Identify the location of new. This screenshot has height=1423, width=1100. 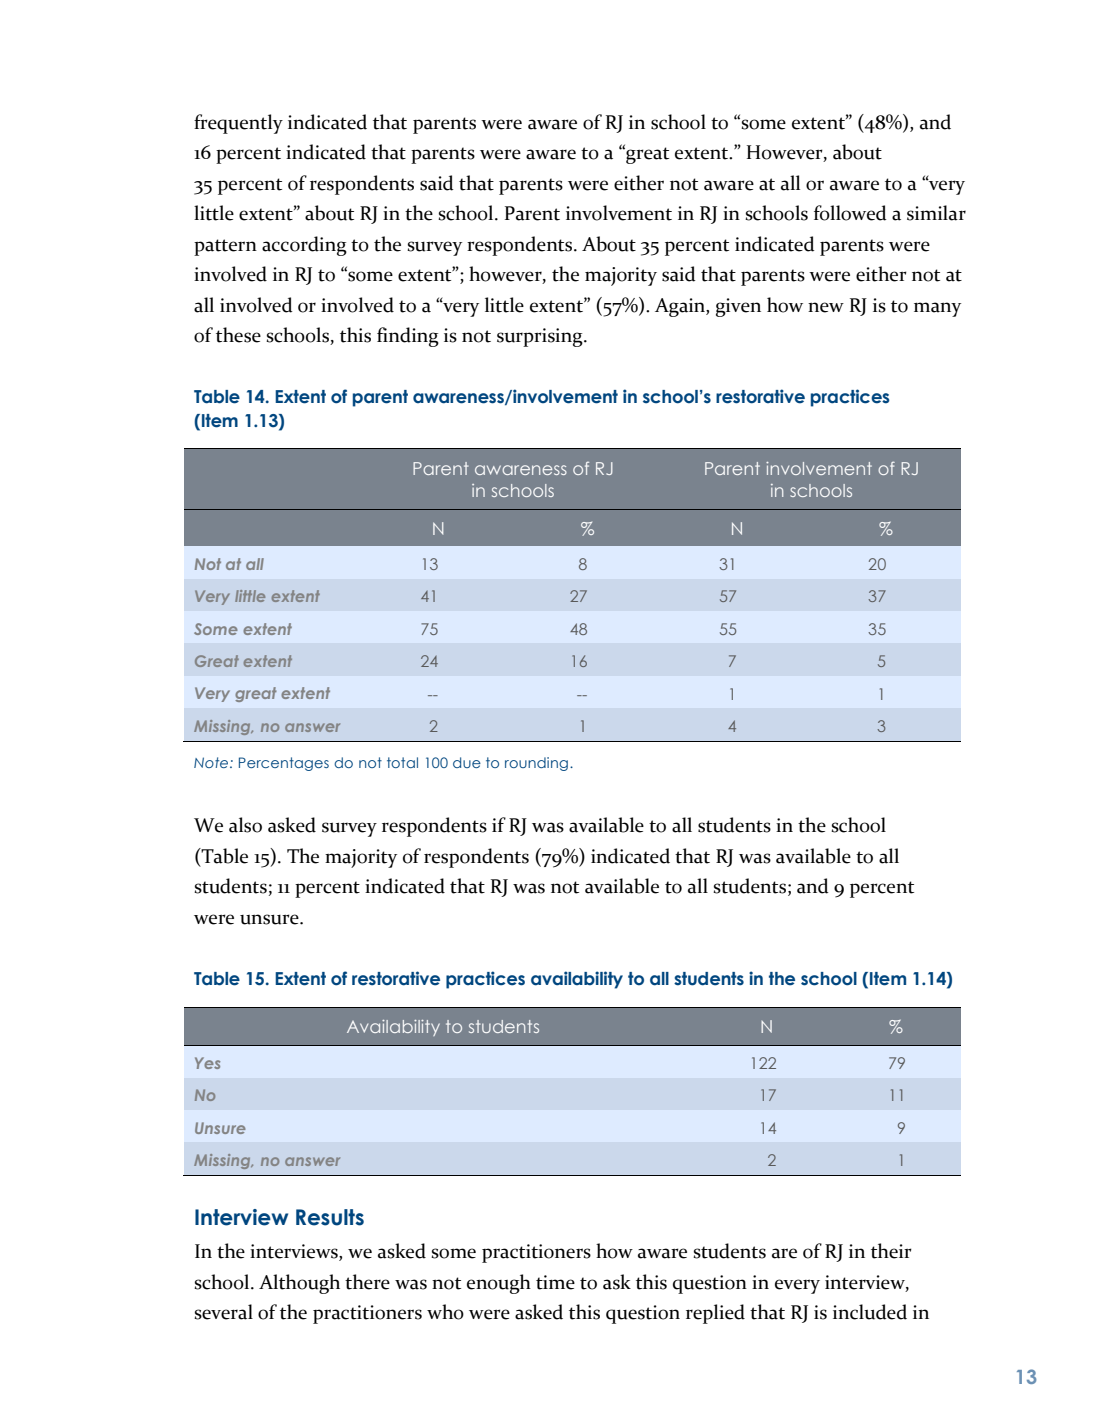
(826, 307).
